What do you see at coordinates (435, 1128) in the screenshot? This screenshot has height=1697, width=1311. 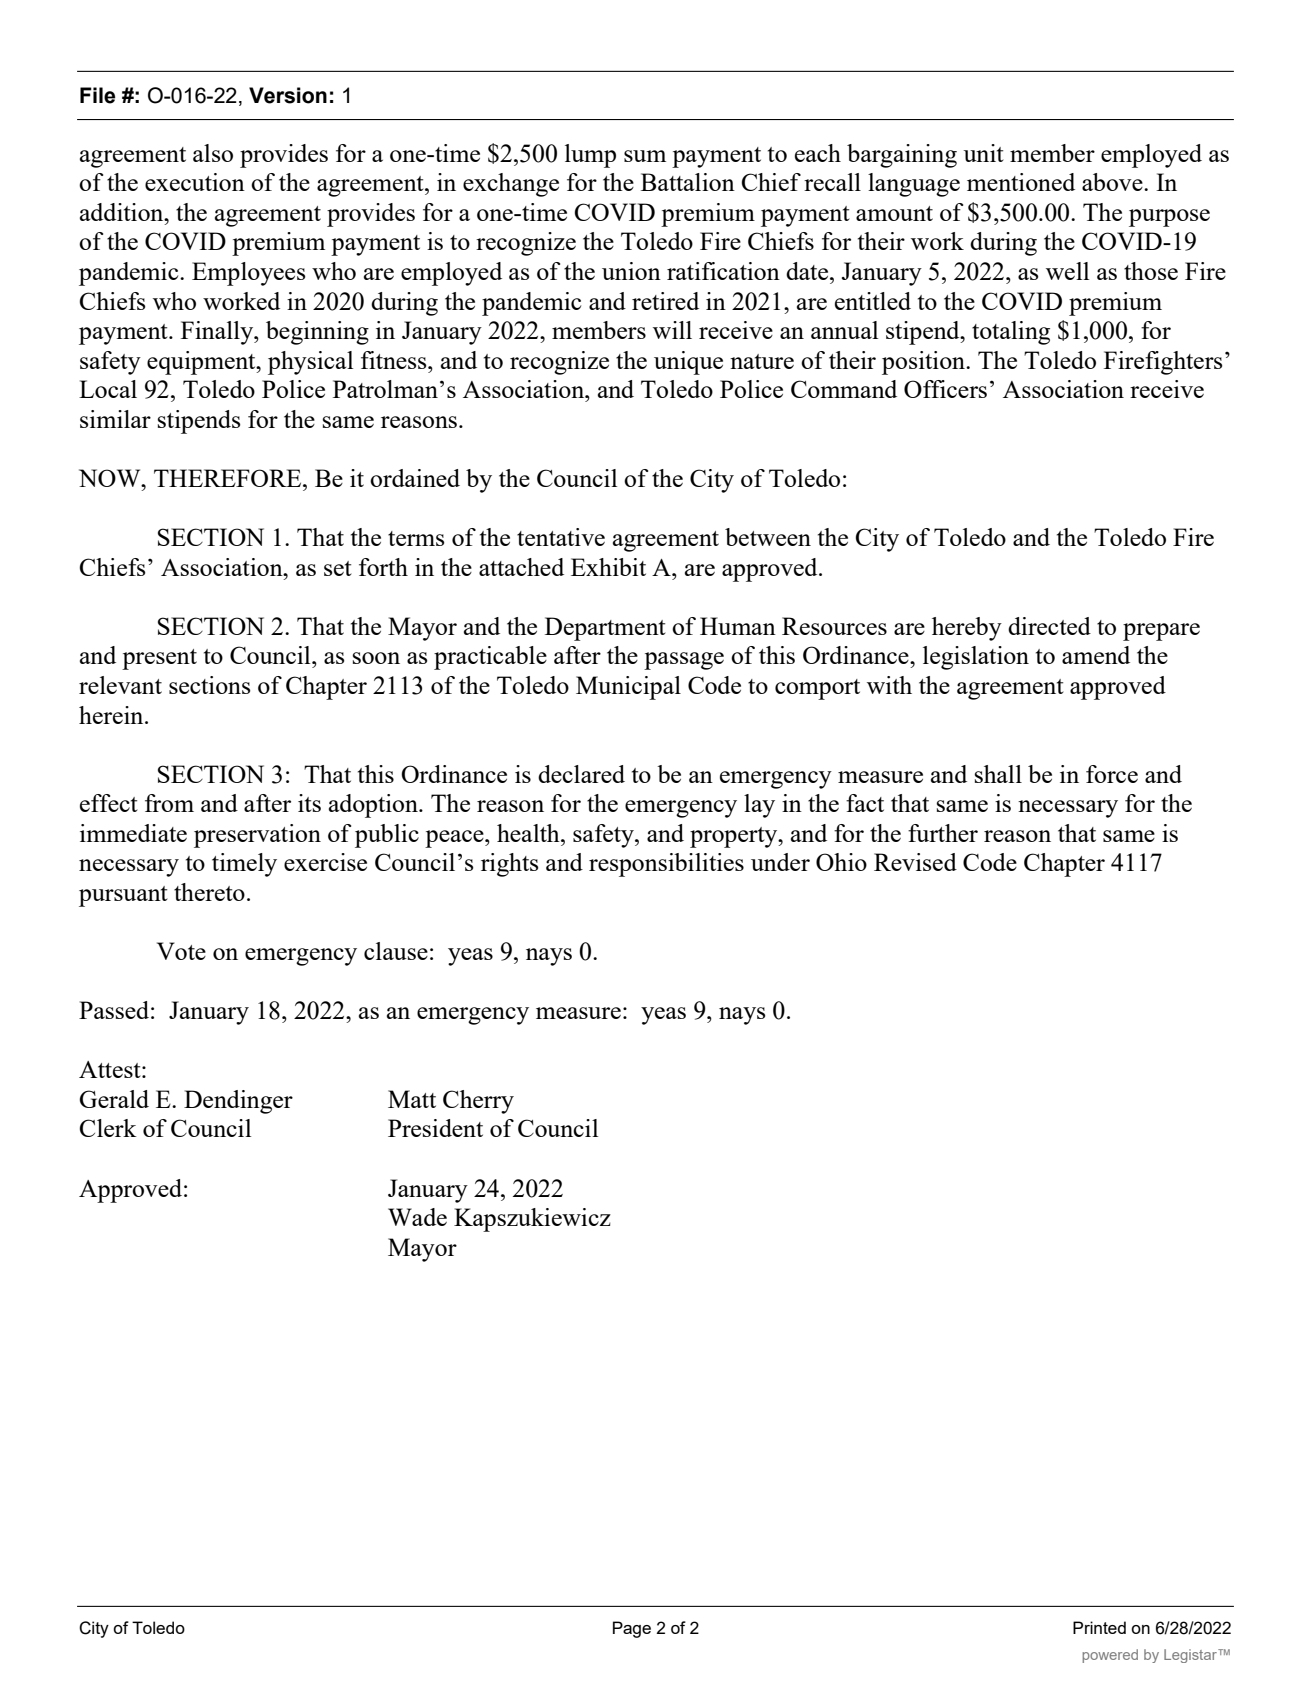 I see `President` at bounding box center [435, 1128].
